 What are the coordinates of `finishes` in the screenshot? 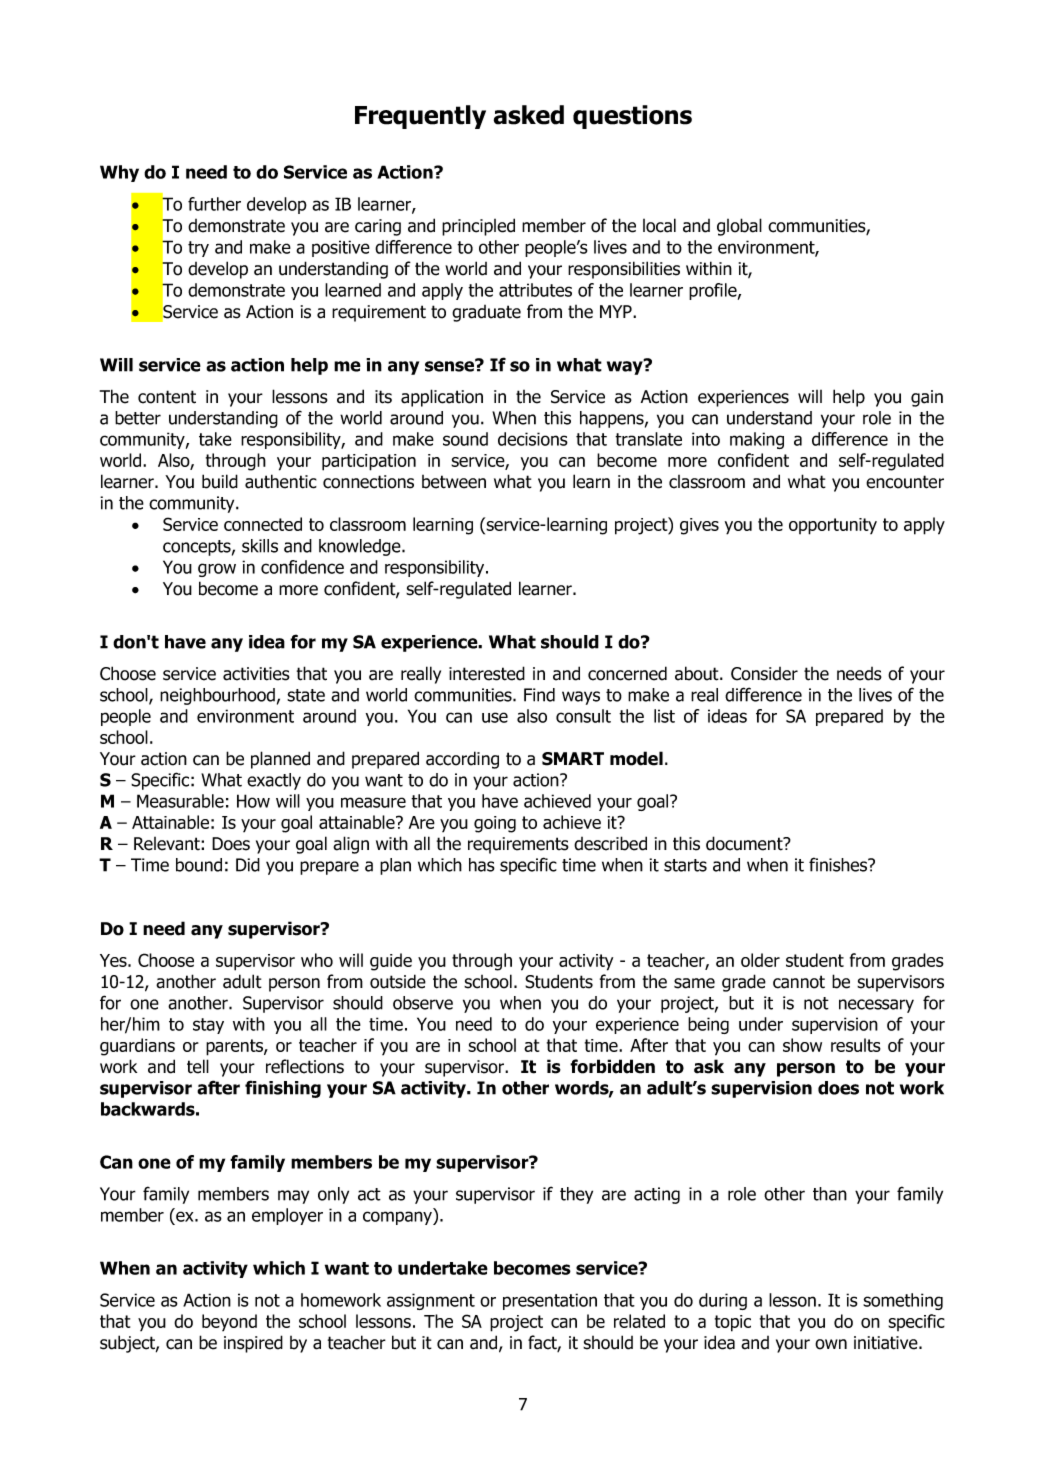 It's located at (839, 864).
